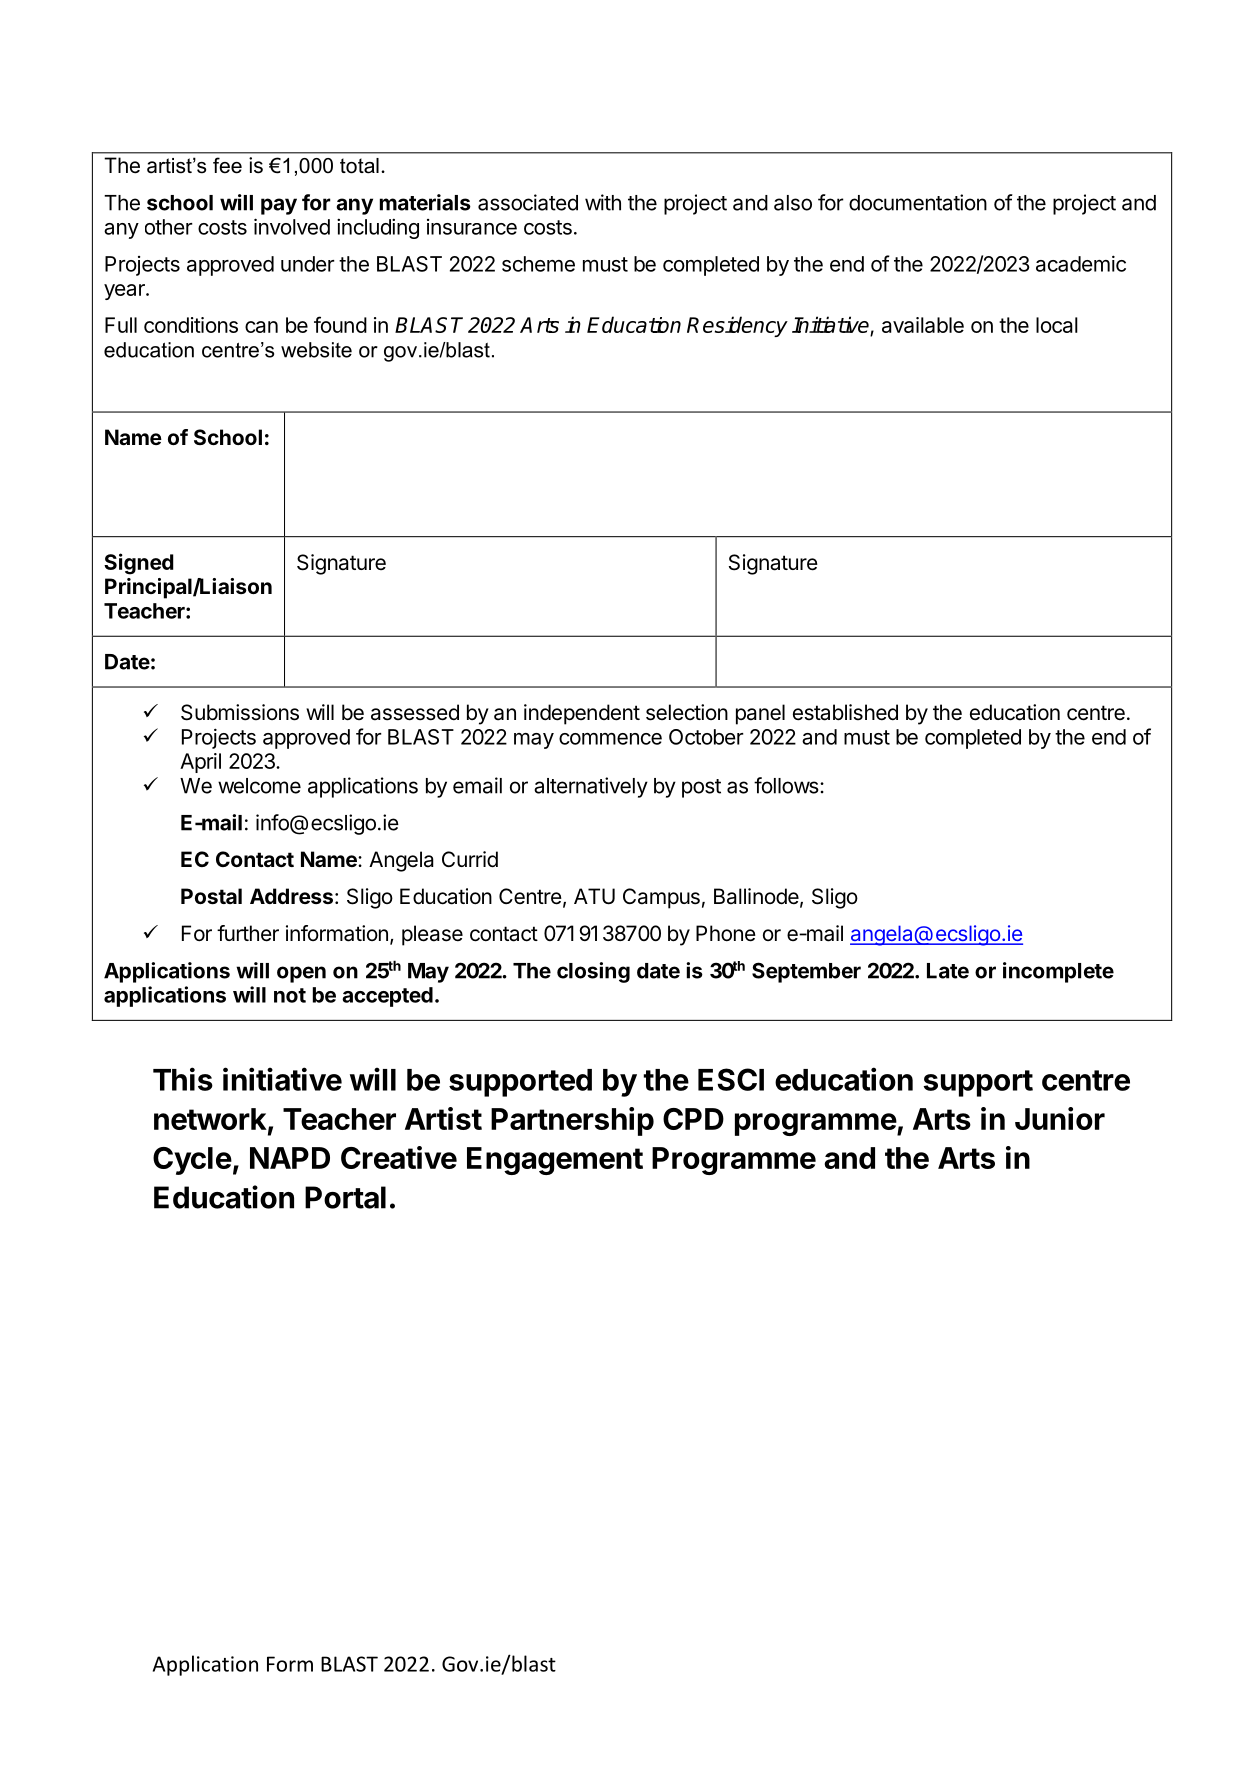 The height and width of the document is (1781, 1259). Describe the element at coordinates (240, 712) in the document. I see `Submissions` at that location.
